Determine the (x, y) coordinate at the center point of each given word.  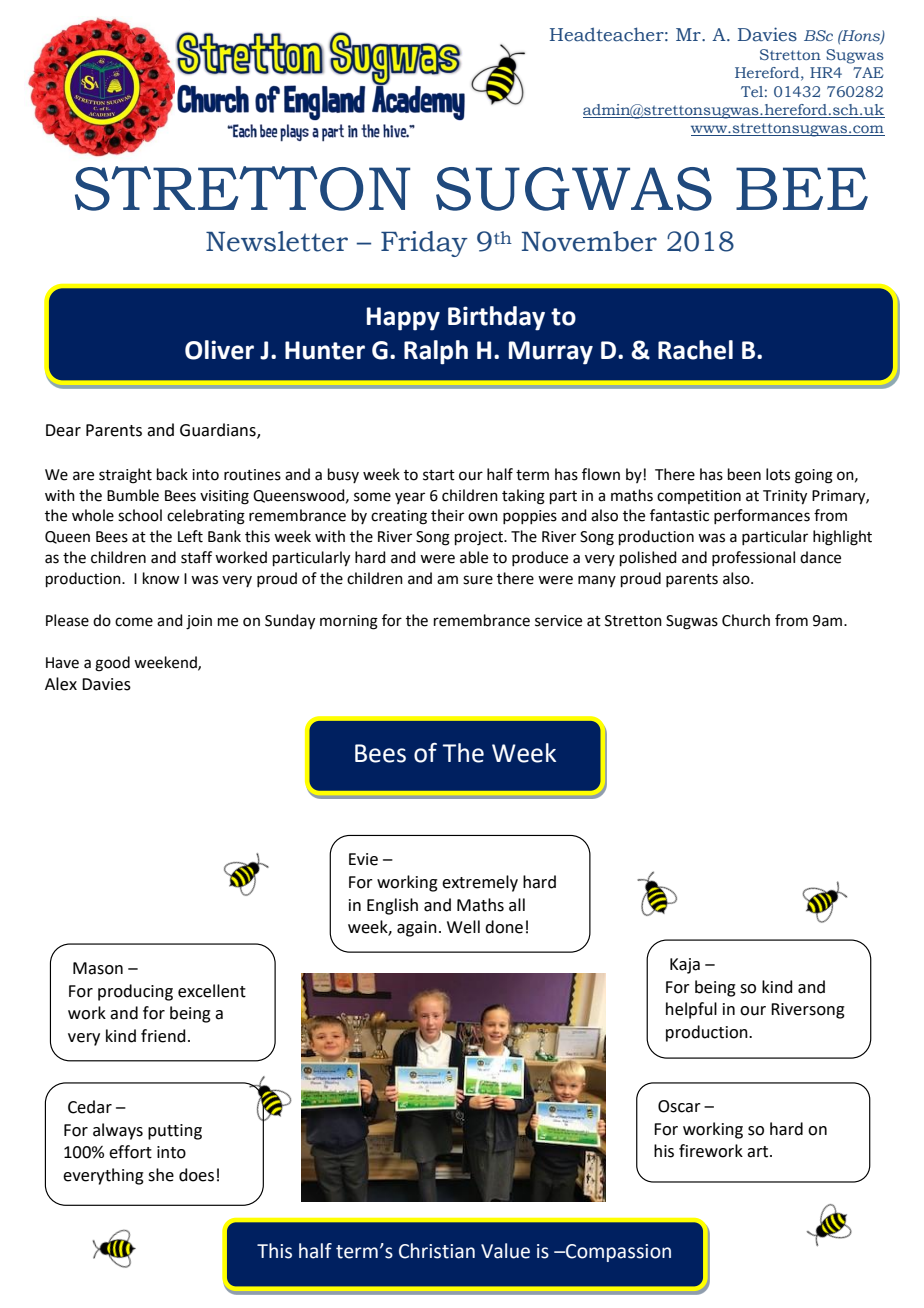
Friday (424, 244)
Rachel (695, 350)
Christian (437, 1251)
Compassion (617, 1253)
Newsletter (277, 241)
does (196, 1175)
